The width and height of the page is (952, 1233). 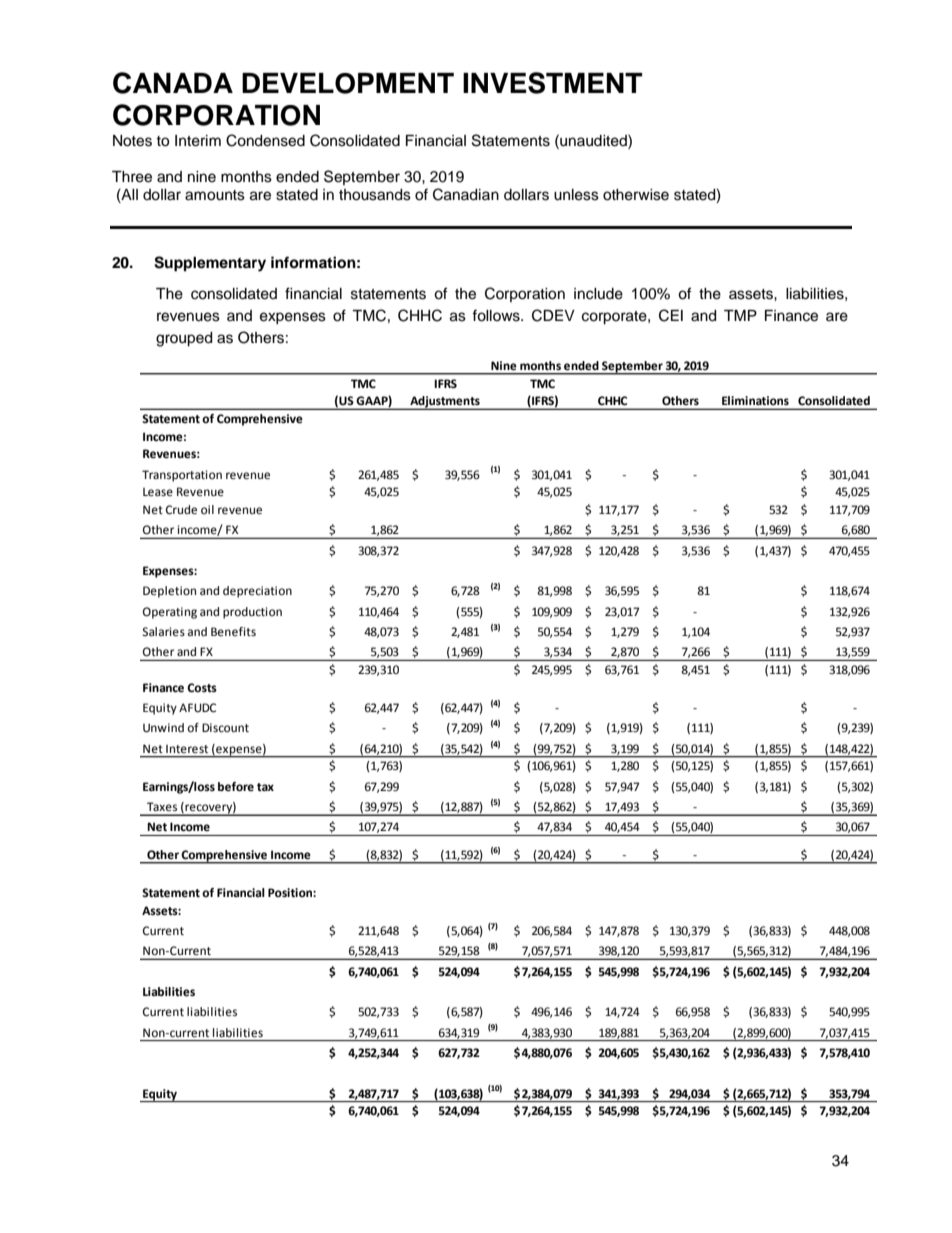 I want to click on DEVELOPMENT, so click(x=348, y=83).
